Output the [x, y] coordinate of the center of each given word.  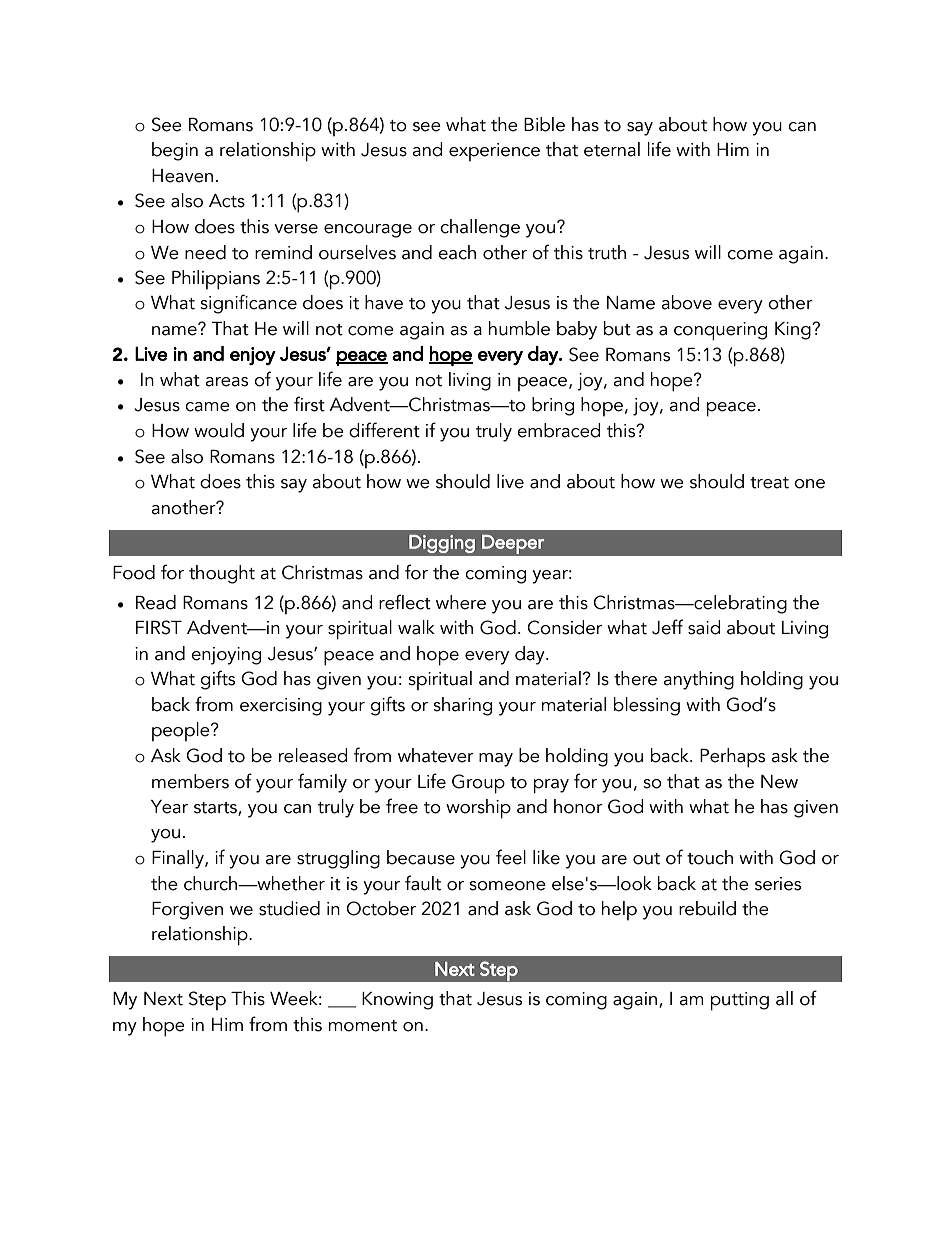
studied [289, 908]
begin [175, 151]
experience [494, 152]
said [704, 627]
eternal [612, 149]
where [461, 602]
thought [222, 574]
